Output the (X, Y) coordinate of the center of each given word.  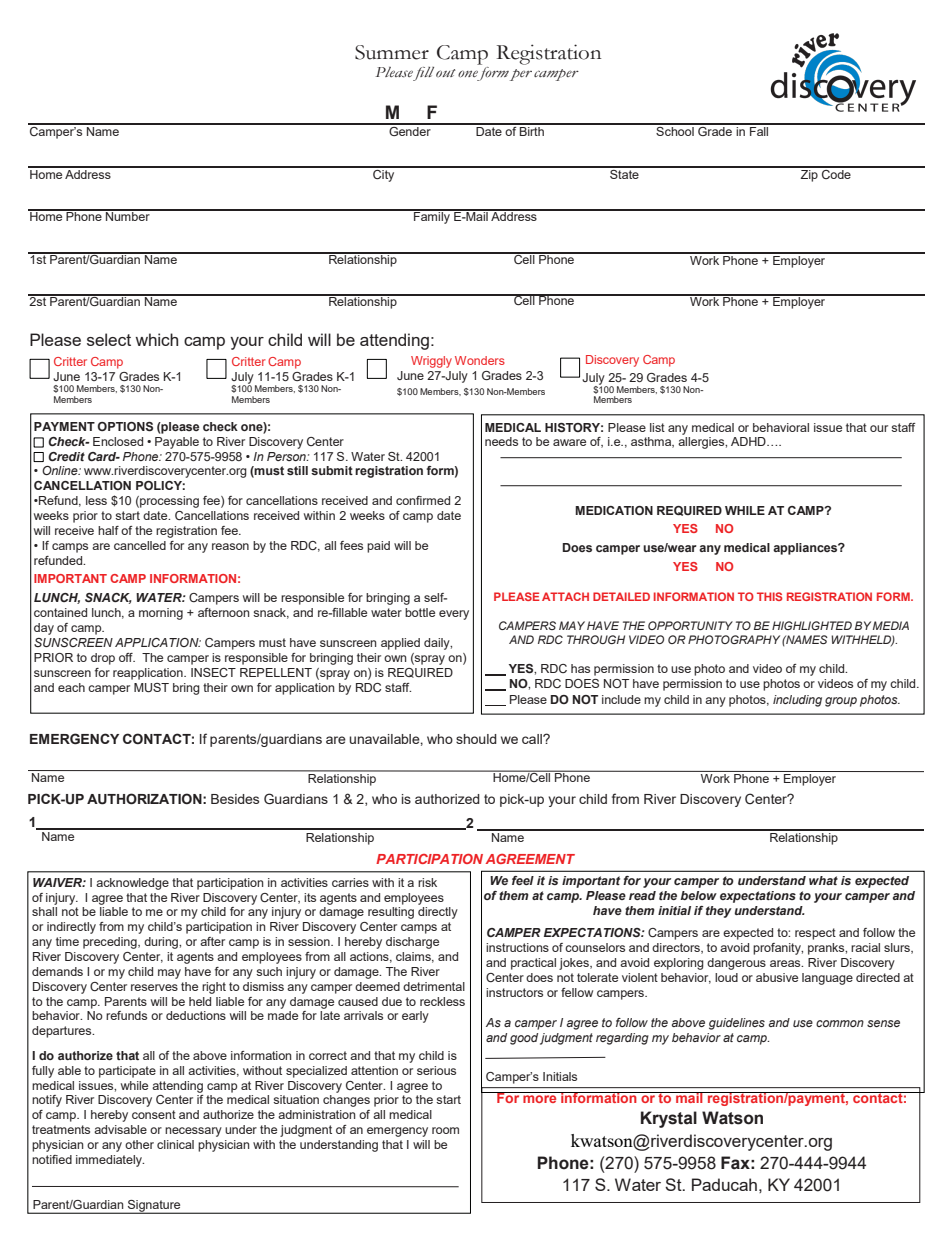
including (797, 701)
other (139, 1144)
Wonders (480, 360)
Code (836, 173)
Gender (410, 130)
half (108, 530)
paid (378, 547)
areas (786, 963)
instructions (517, 947)
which (156, 339)
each (71, 687)
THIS (770, 596)
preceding (111, 943)
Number (128, 215)
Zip (809, 174)
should (476, 739)
